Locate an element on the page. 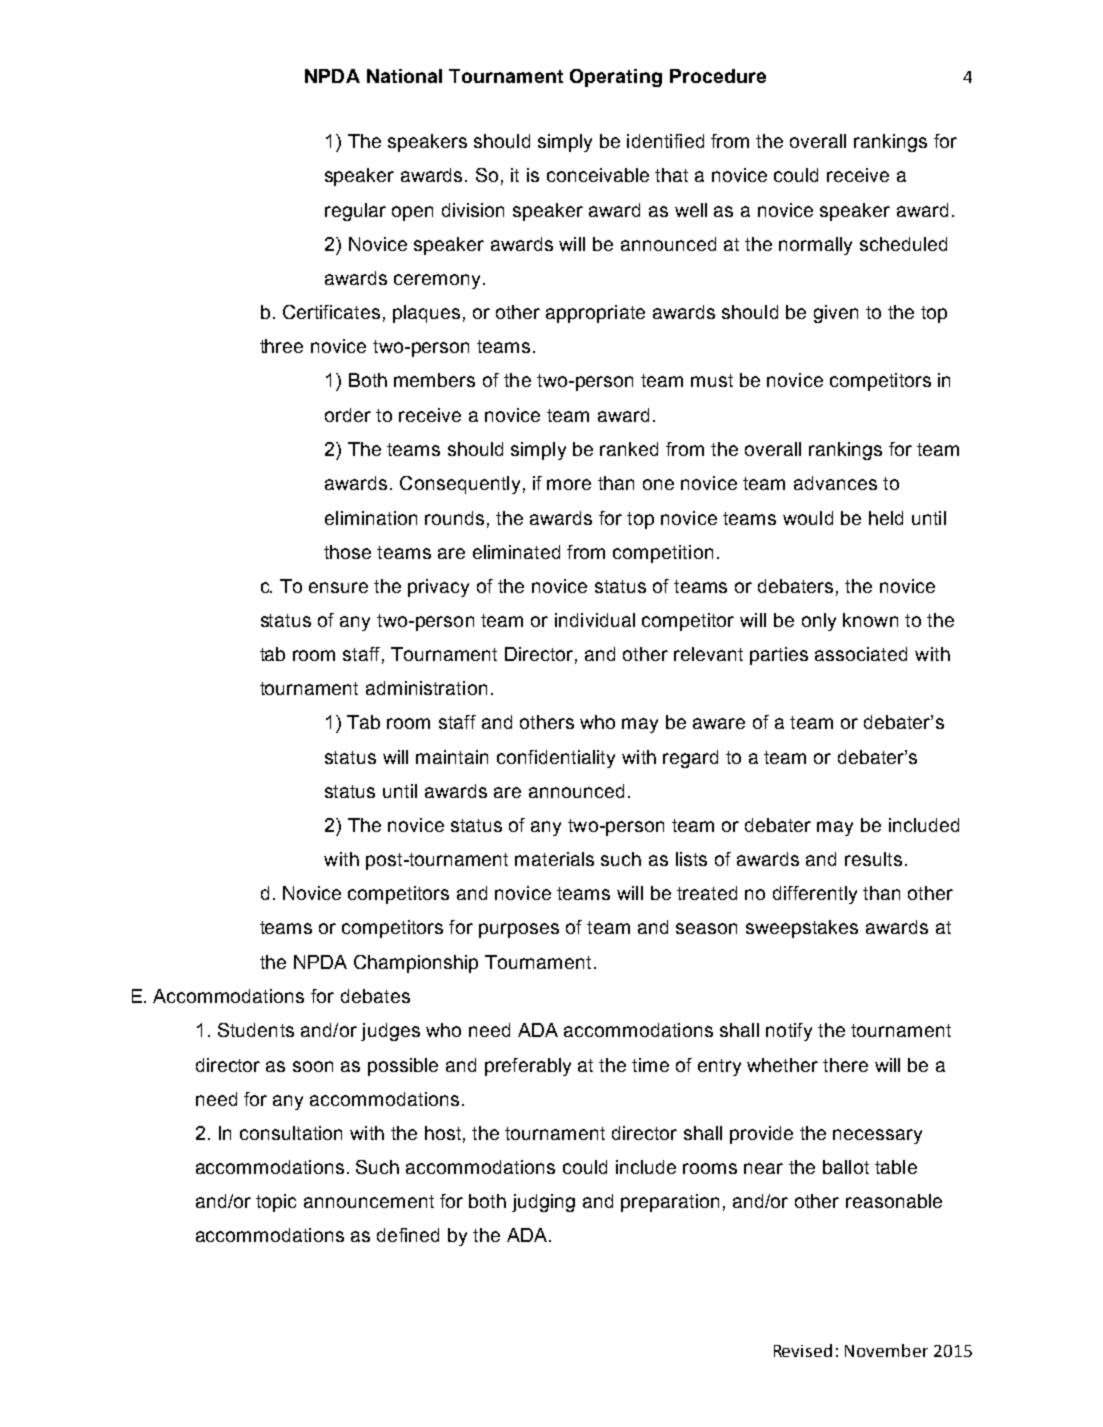 The image size is (1103, 1427). Operating is located at coordinates (616, 78).
